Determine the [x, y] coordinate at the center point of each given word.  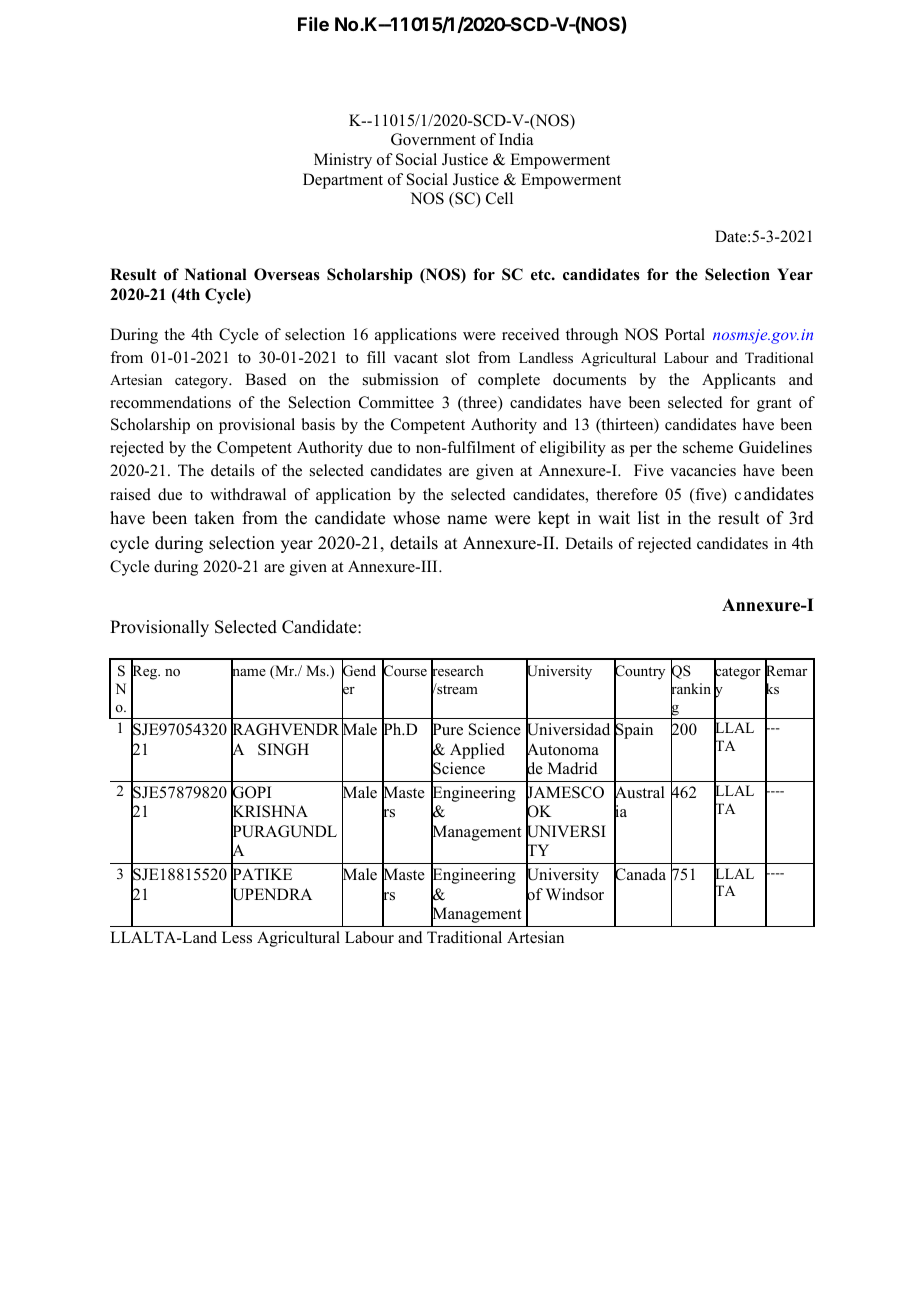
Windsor [575, 894]
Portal [685, 334]
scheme [708, 447]
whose [416, 518]
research [457, 671]
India [516, 139]
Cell [499, 198]
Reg [145, 673]
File [313, 24]
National [216, 274]
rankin [691, 689]
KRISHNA [269, 812]
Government [433, 139]
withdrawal [248, 494]
